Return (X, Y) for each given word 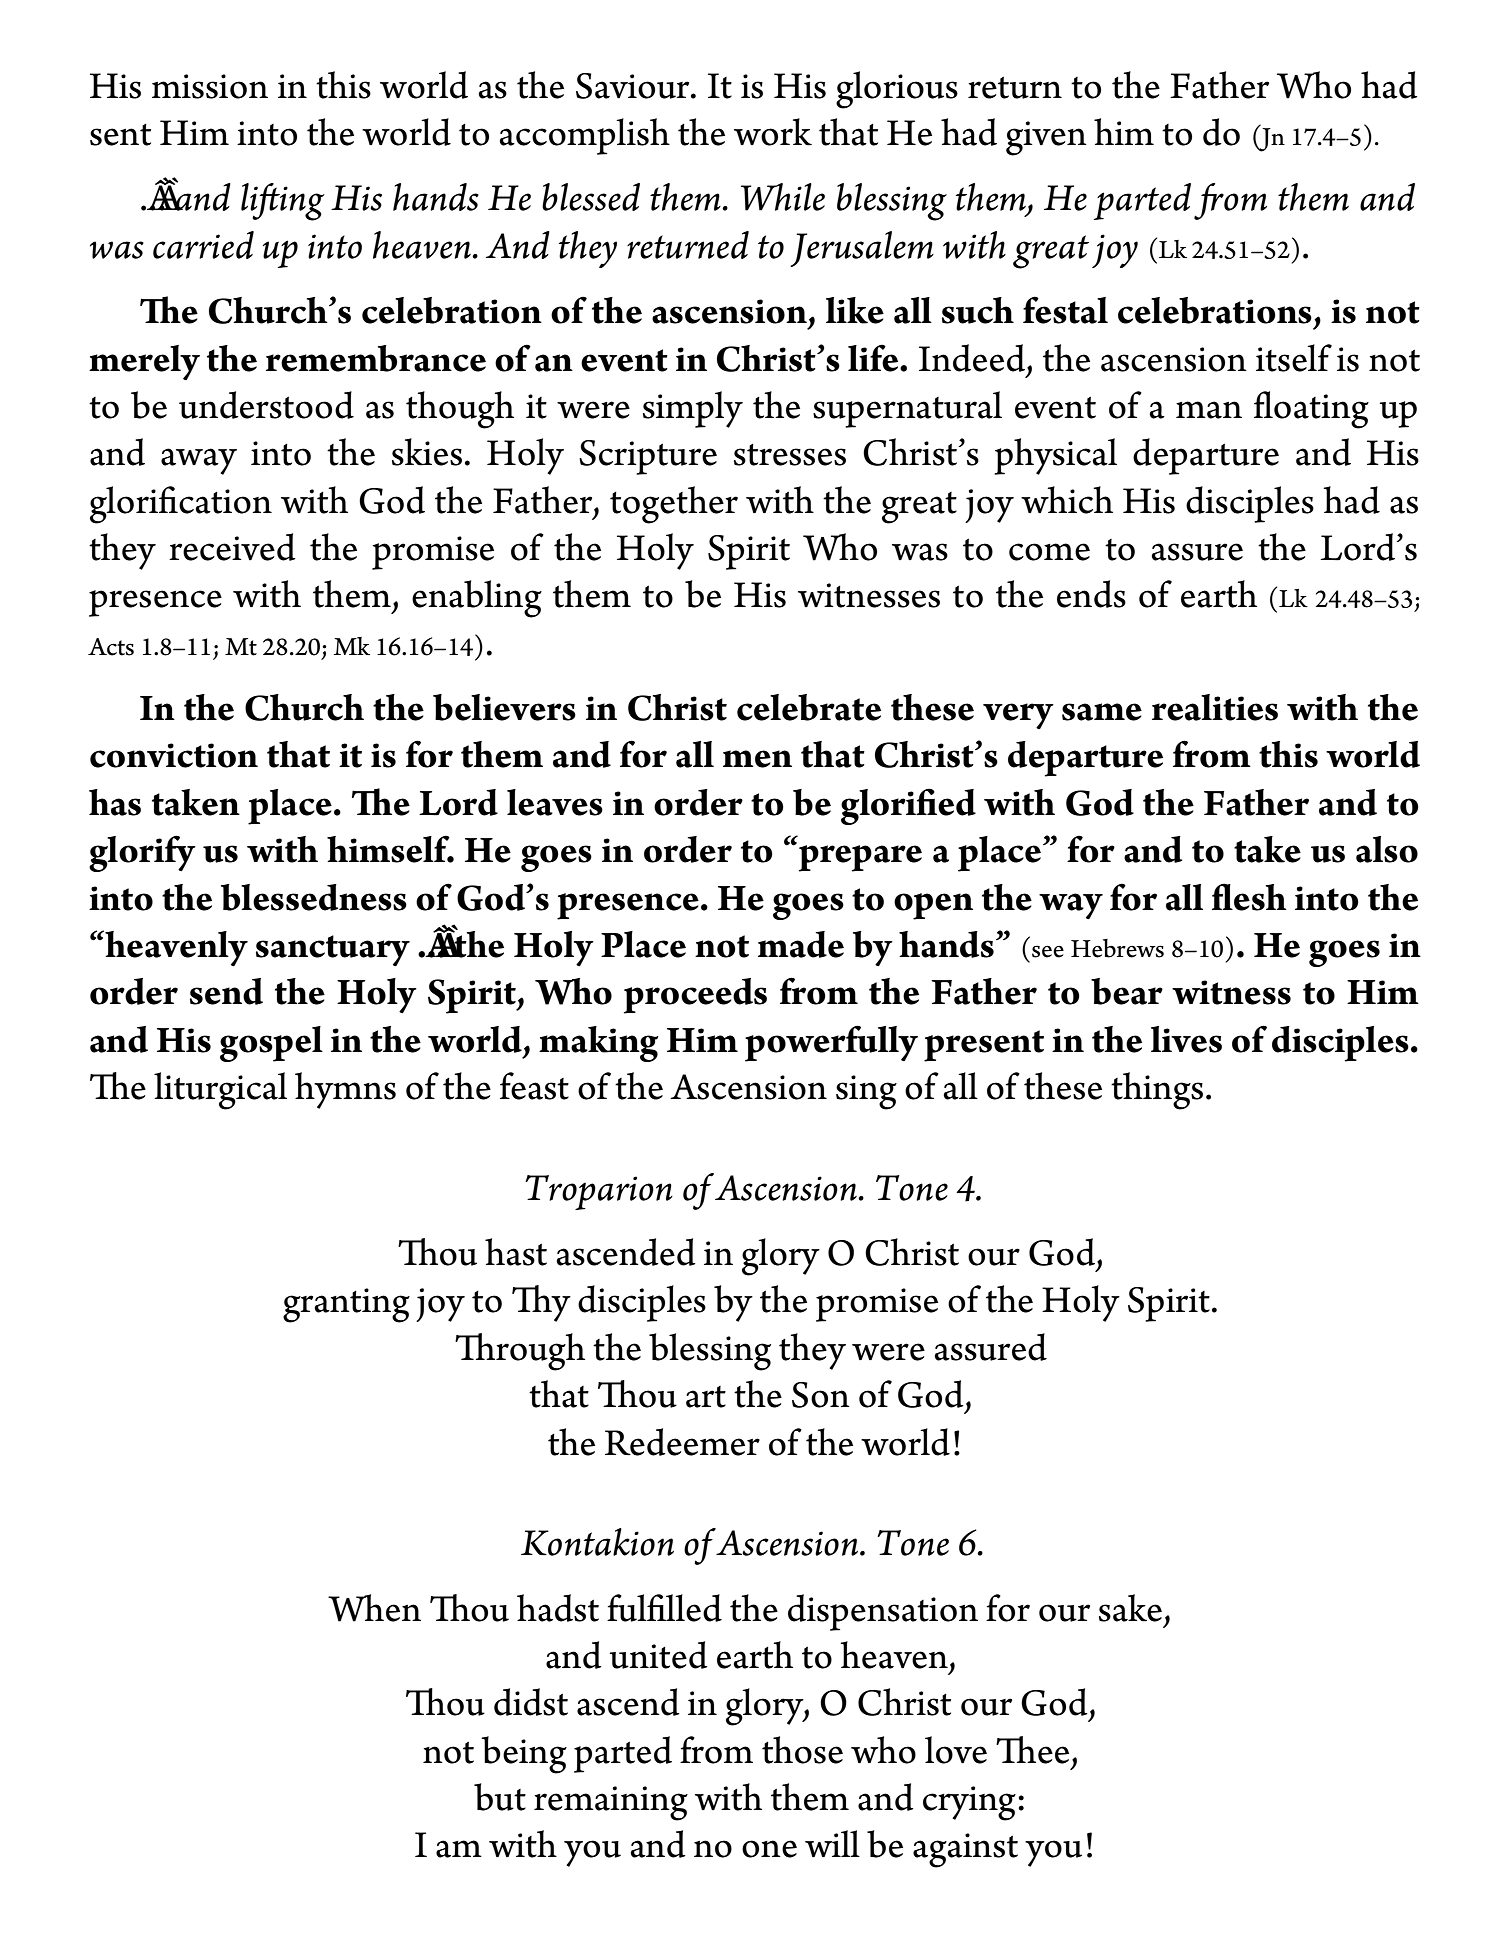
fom (1230, 201)
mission (210, 86)
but (500, 1797)
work (773, 132)
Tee (1032, 1750)
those (802, 1750)
